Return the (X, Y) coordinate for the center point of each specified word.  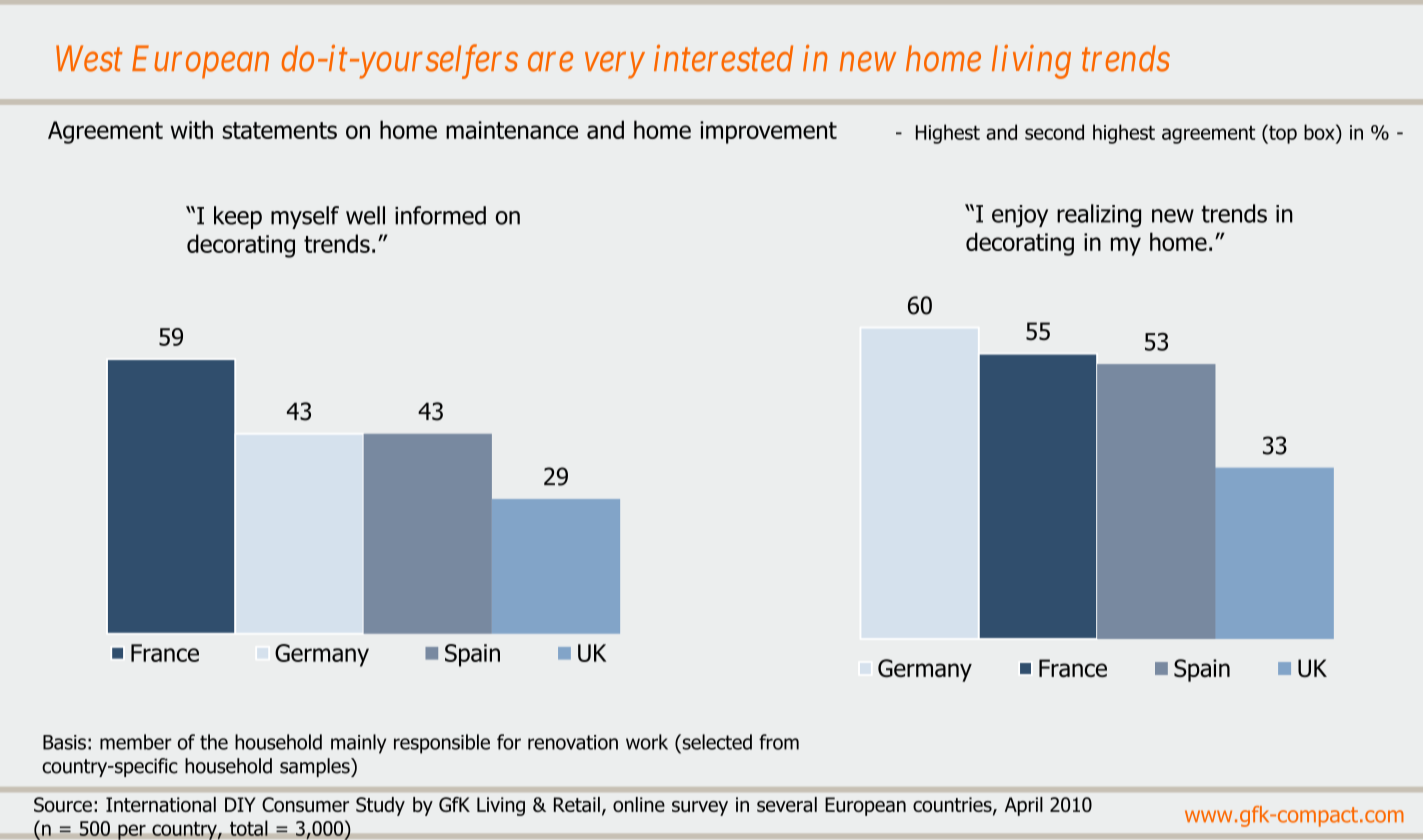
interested (723, 58)
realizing (1099, 216)
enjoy (1020, 216)
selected (716, 742)
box (1320, 132)
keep (238, 217)
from (779, 742)
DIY (240, 804)
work (647, 742)
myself (305, 217)
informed (440, 215)
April (1024, 806)
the (214, 742)
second (1054, 132)
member (136, 742)
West (89, 59)
